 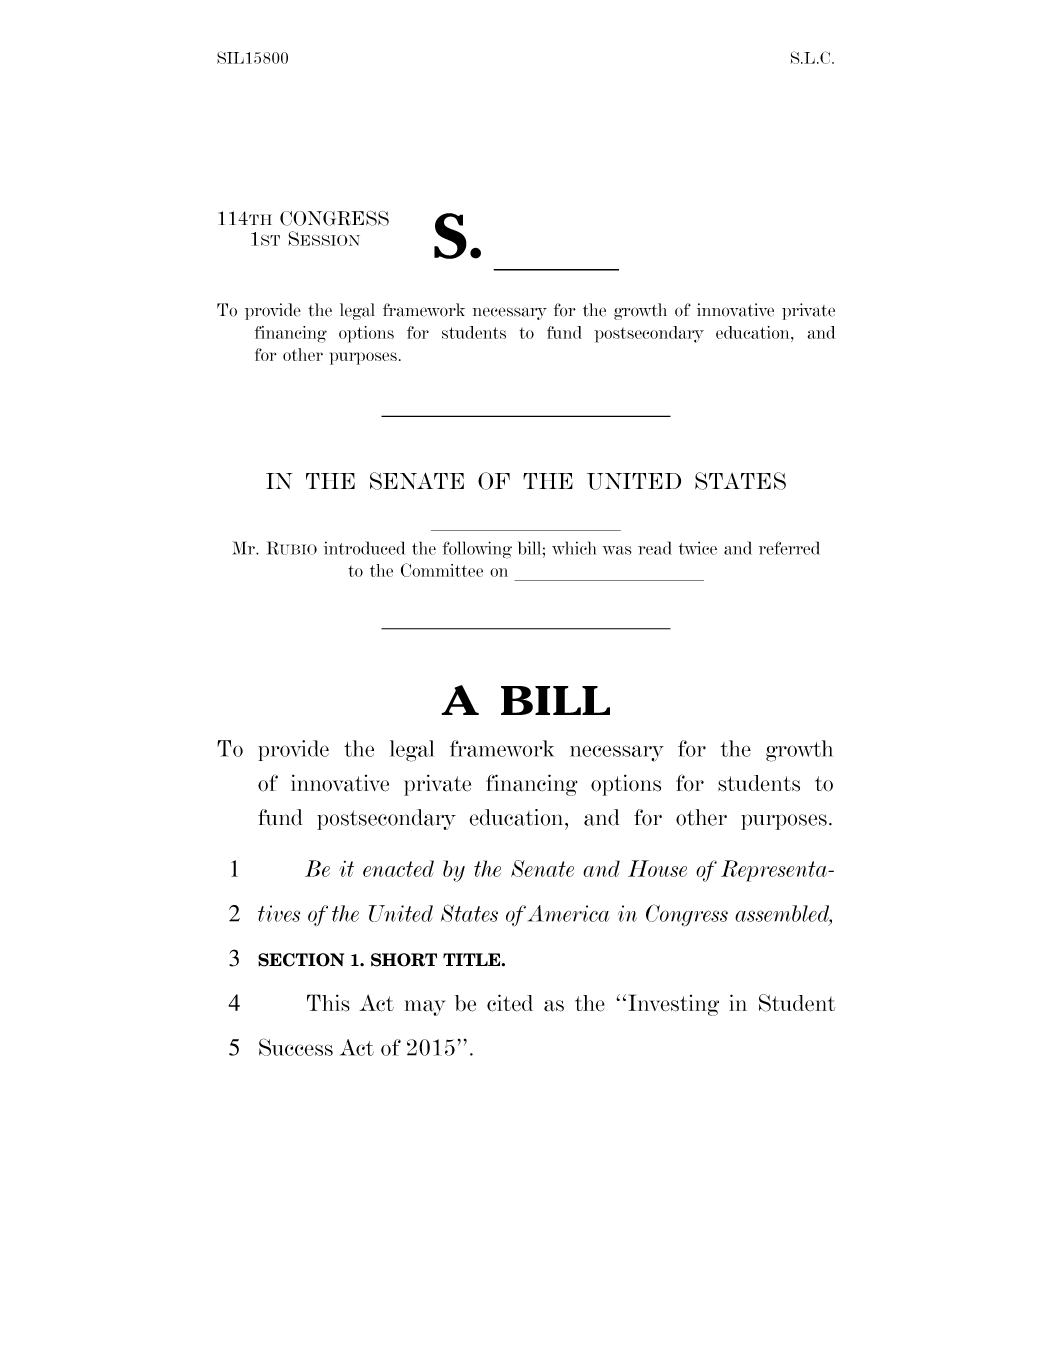 What do you see at coordinates (442, 570) in the screenshot?
I see `Committee` at bounding box center [442, 570].
